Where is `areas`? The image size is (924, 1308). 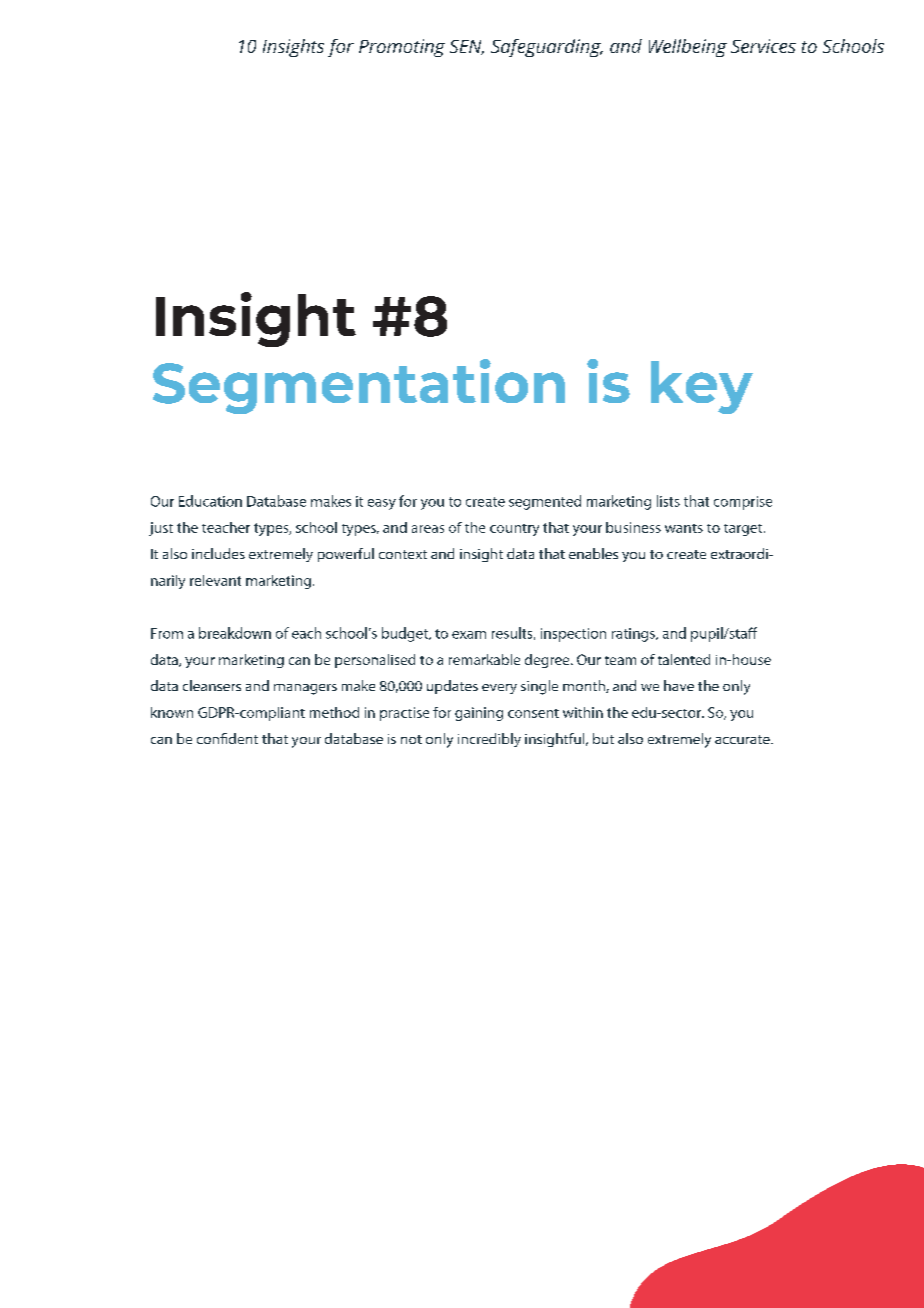
areas is located at coordinates (428, 529).
